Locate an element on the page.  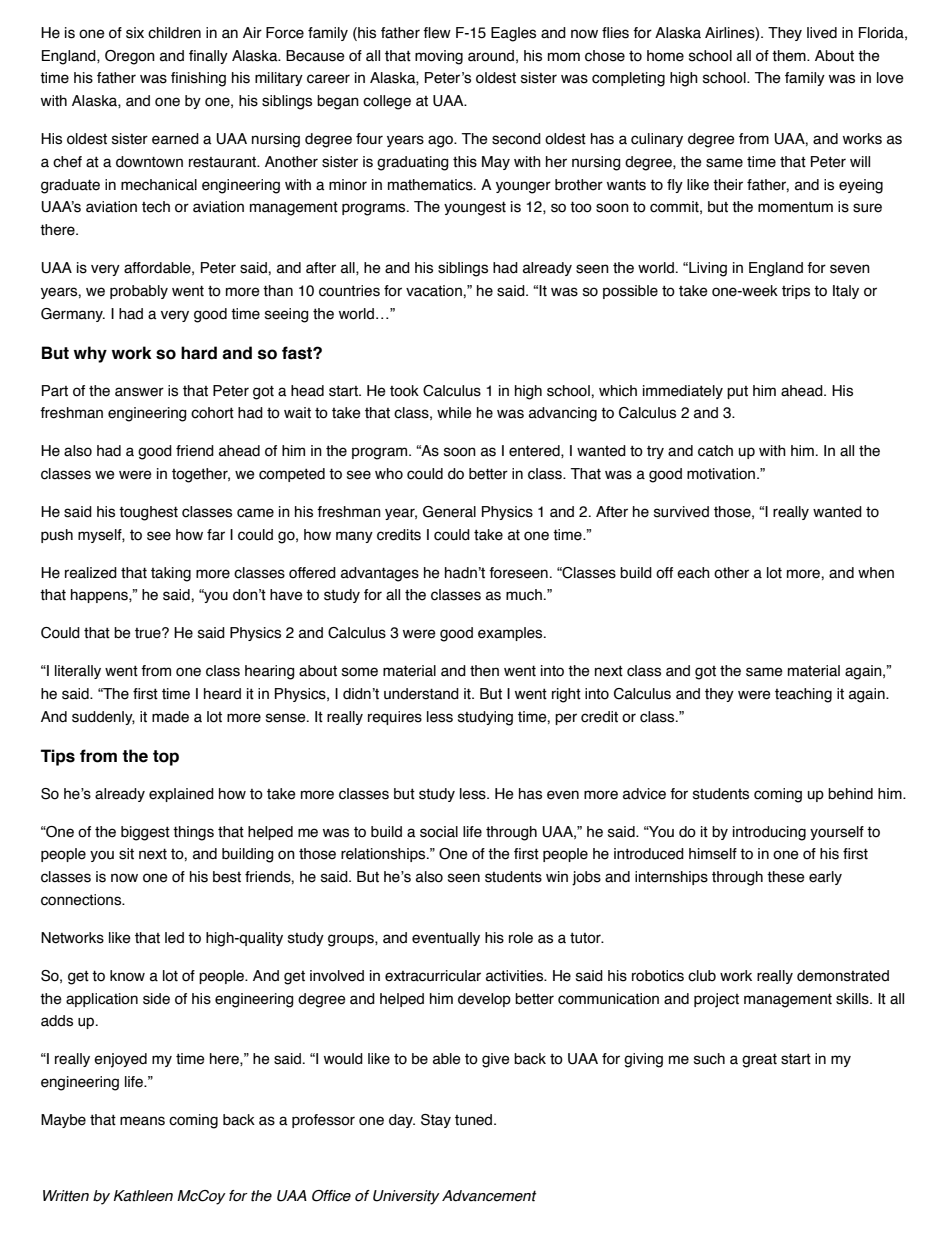
role is located at coordinates (521, 938).
